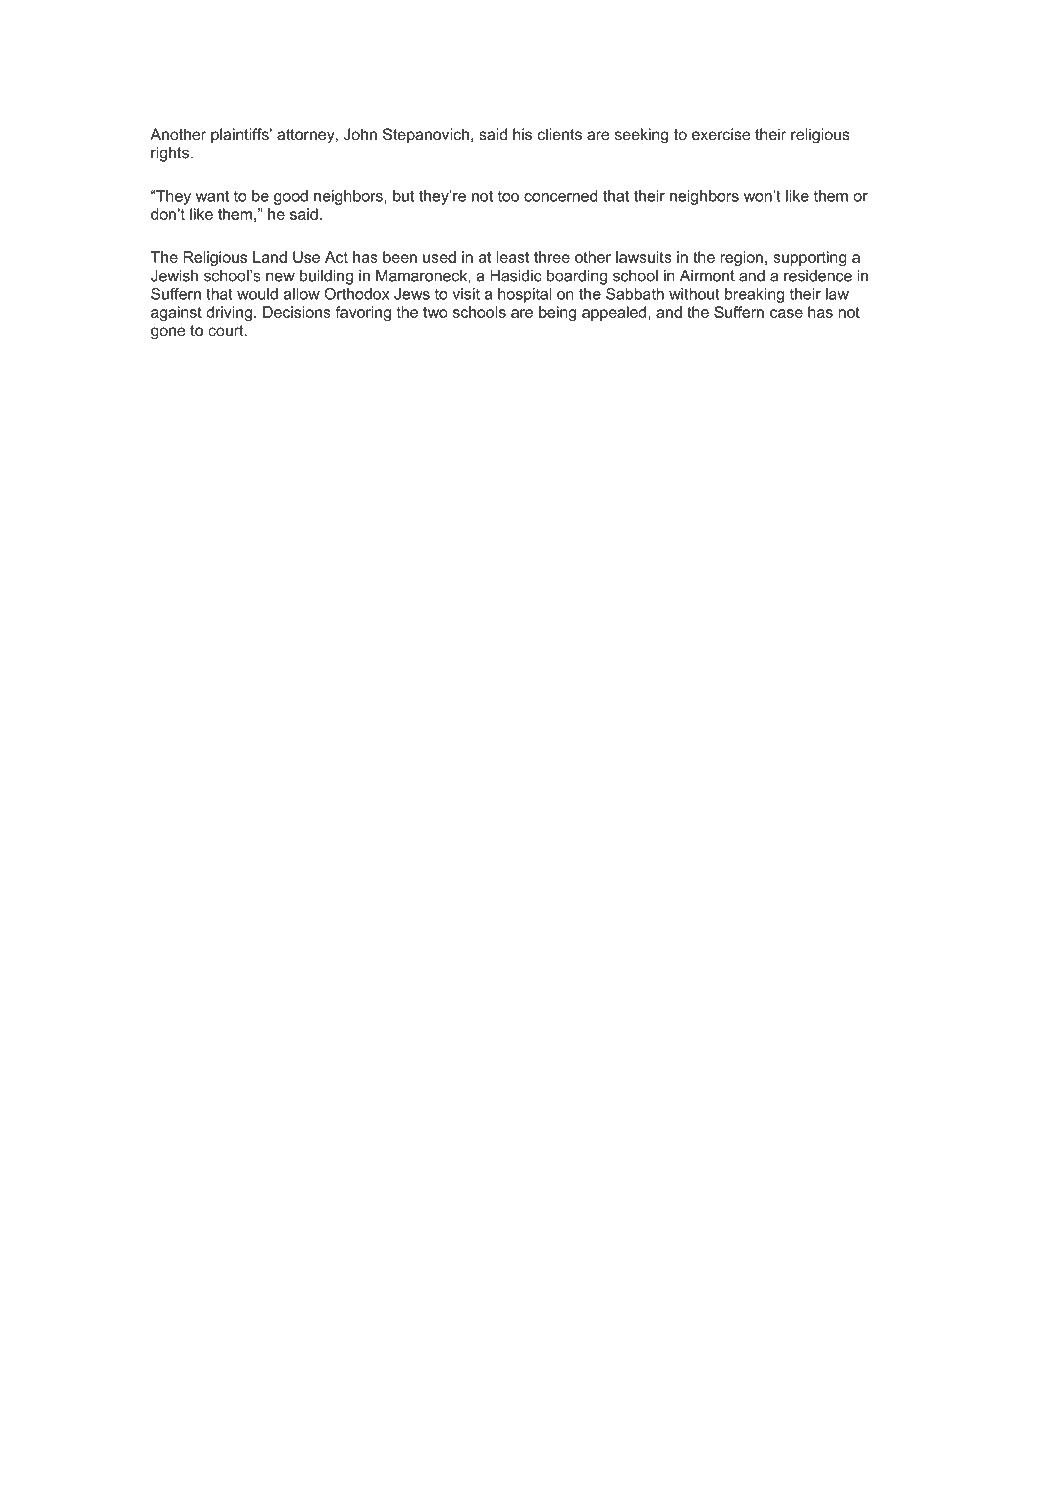 The image size is (1053, 1490). Describe the element at coordinates (522, 134) in the document. I see `his` at that location.
